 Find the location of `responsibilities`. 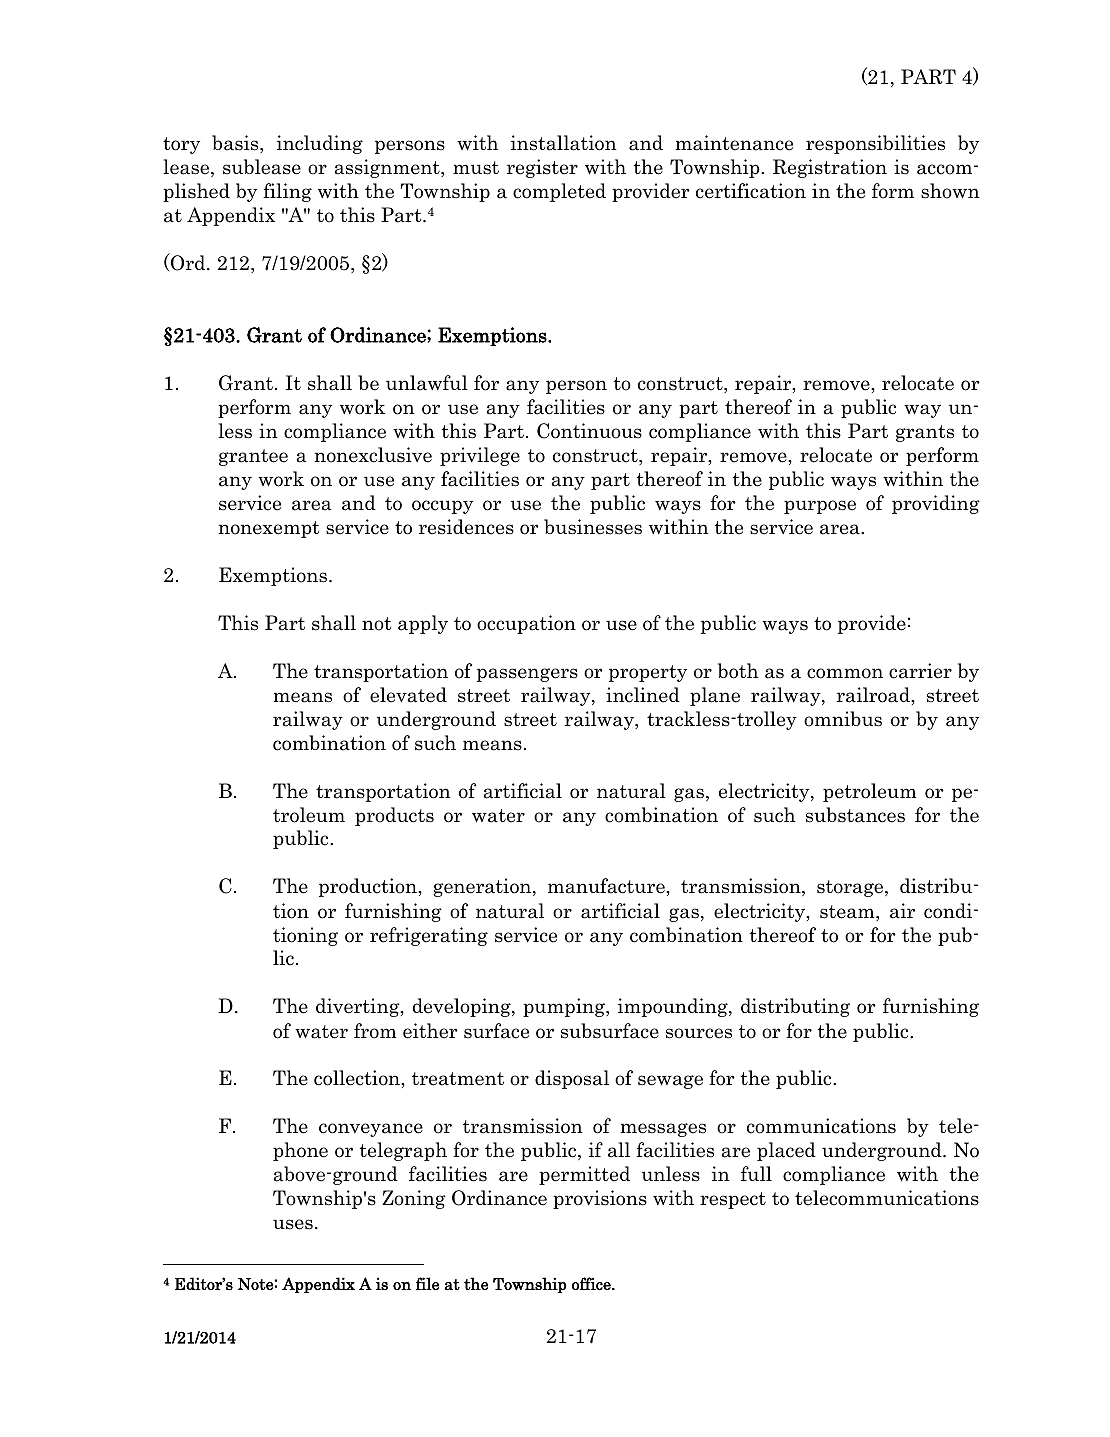

responsibilities is located at coordinates (875, 144).
